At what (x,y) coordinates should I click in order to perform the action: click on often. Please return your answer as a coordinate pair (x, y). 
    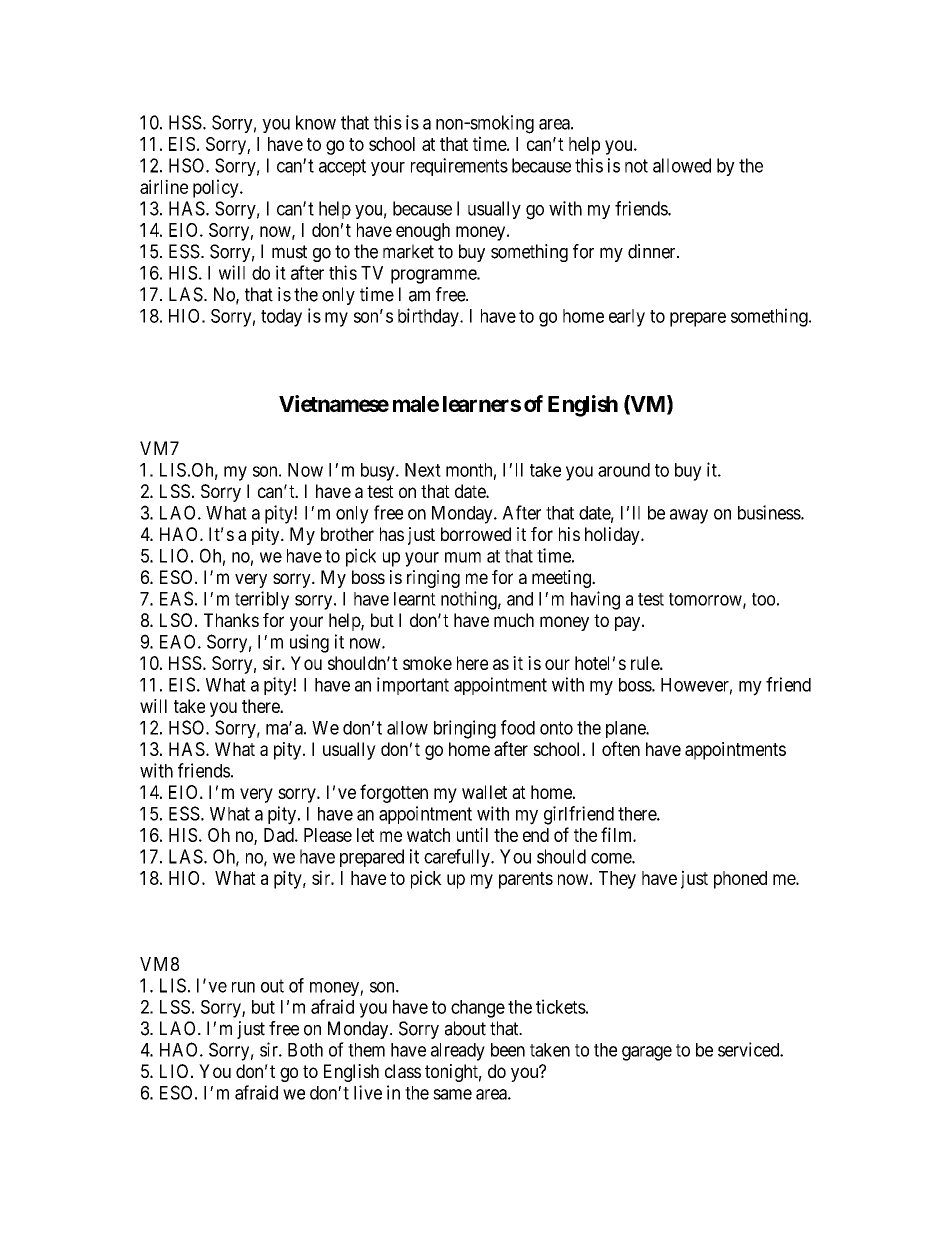
    Looking at the image, I should click on (621, 748).
